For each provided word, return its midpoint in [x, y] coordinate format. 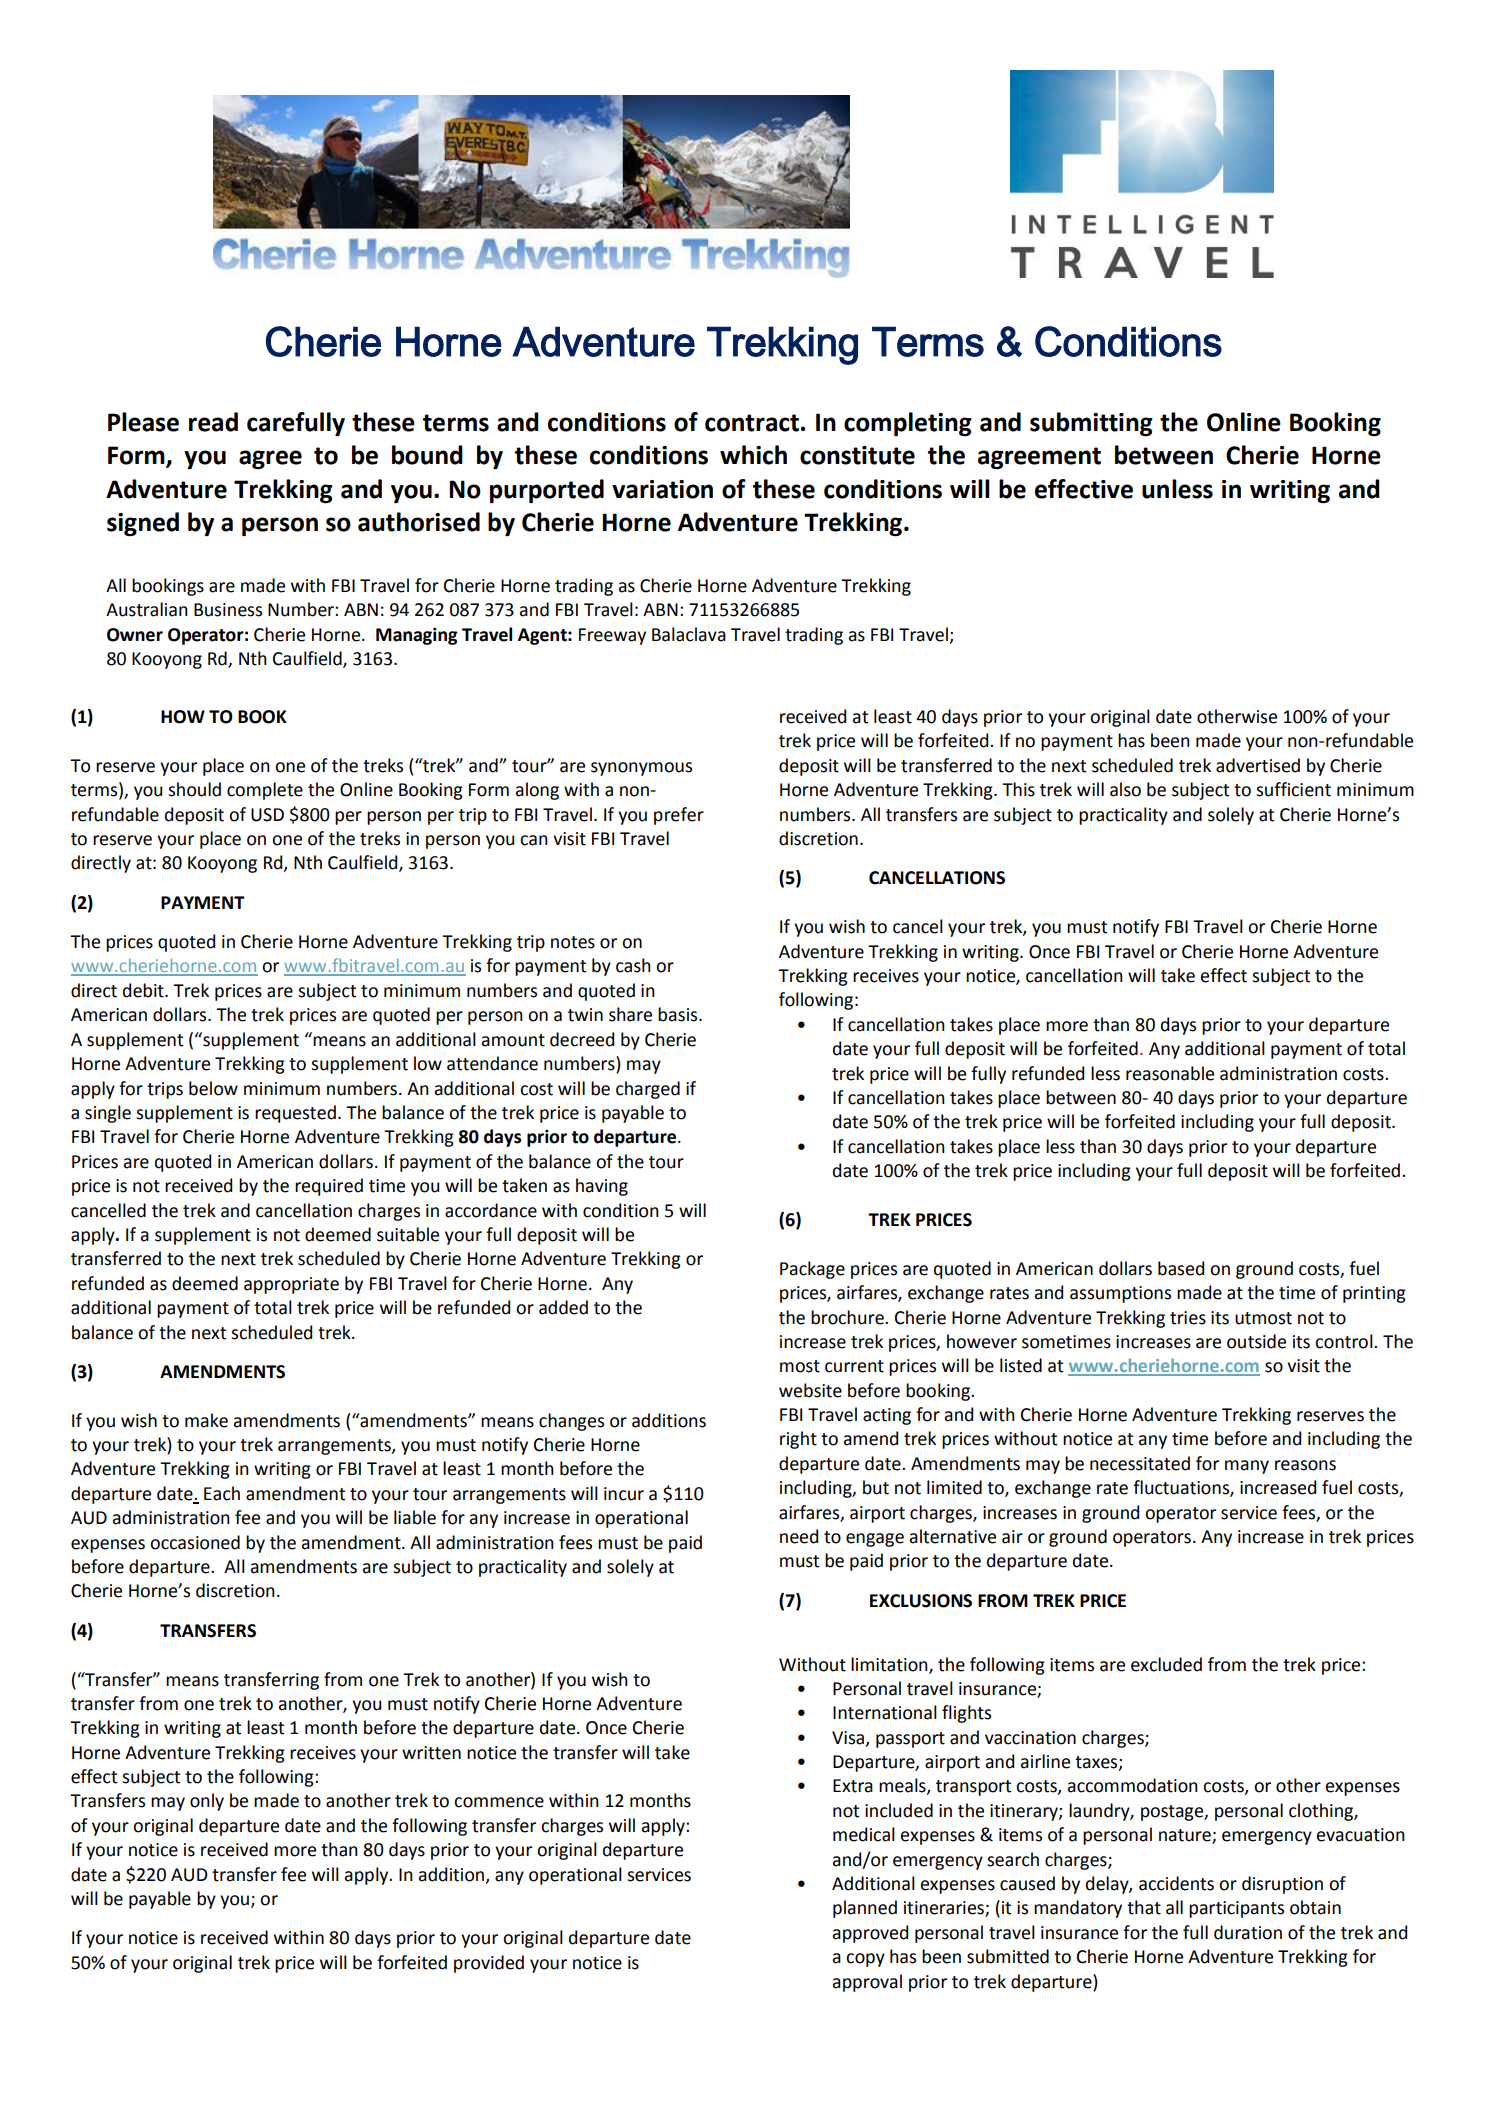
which [753, 455]
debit [144, 990]
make [206, 1420]
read [213, 422]
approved [870, 1934]
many [1247, 1467]
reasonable [1170, 1073]
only [207, 1802]
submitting [1091, 424]
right [798, 1440]
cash [633, 965]
